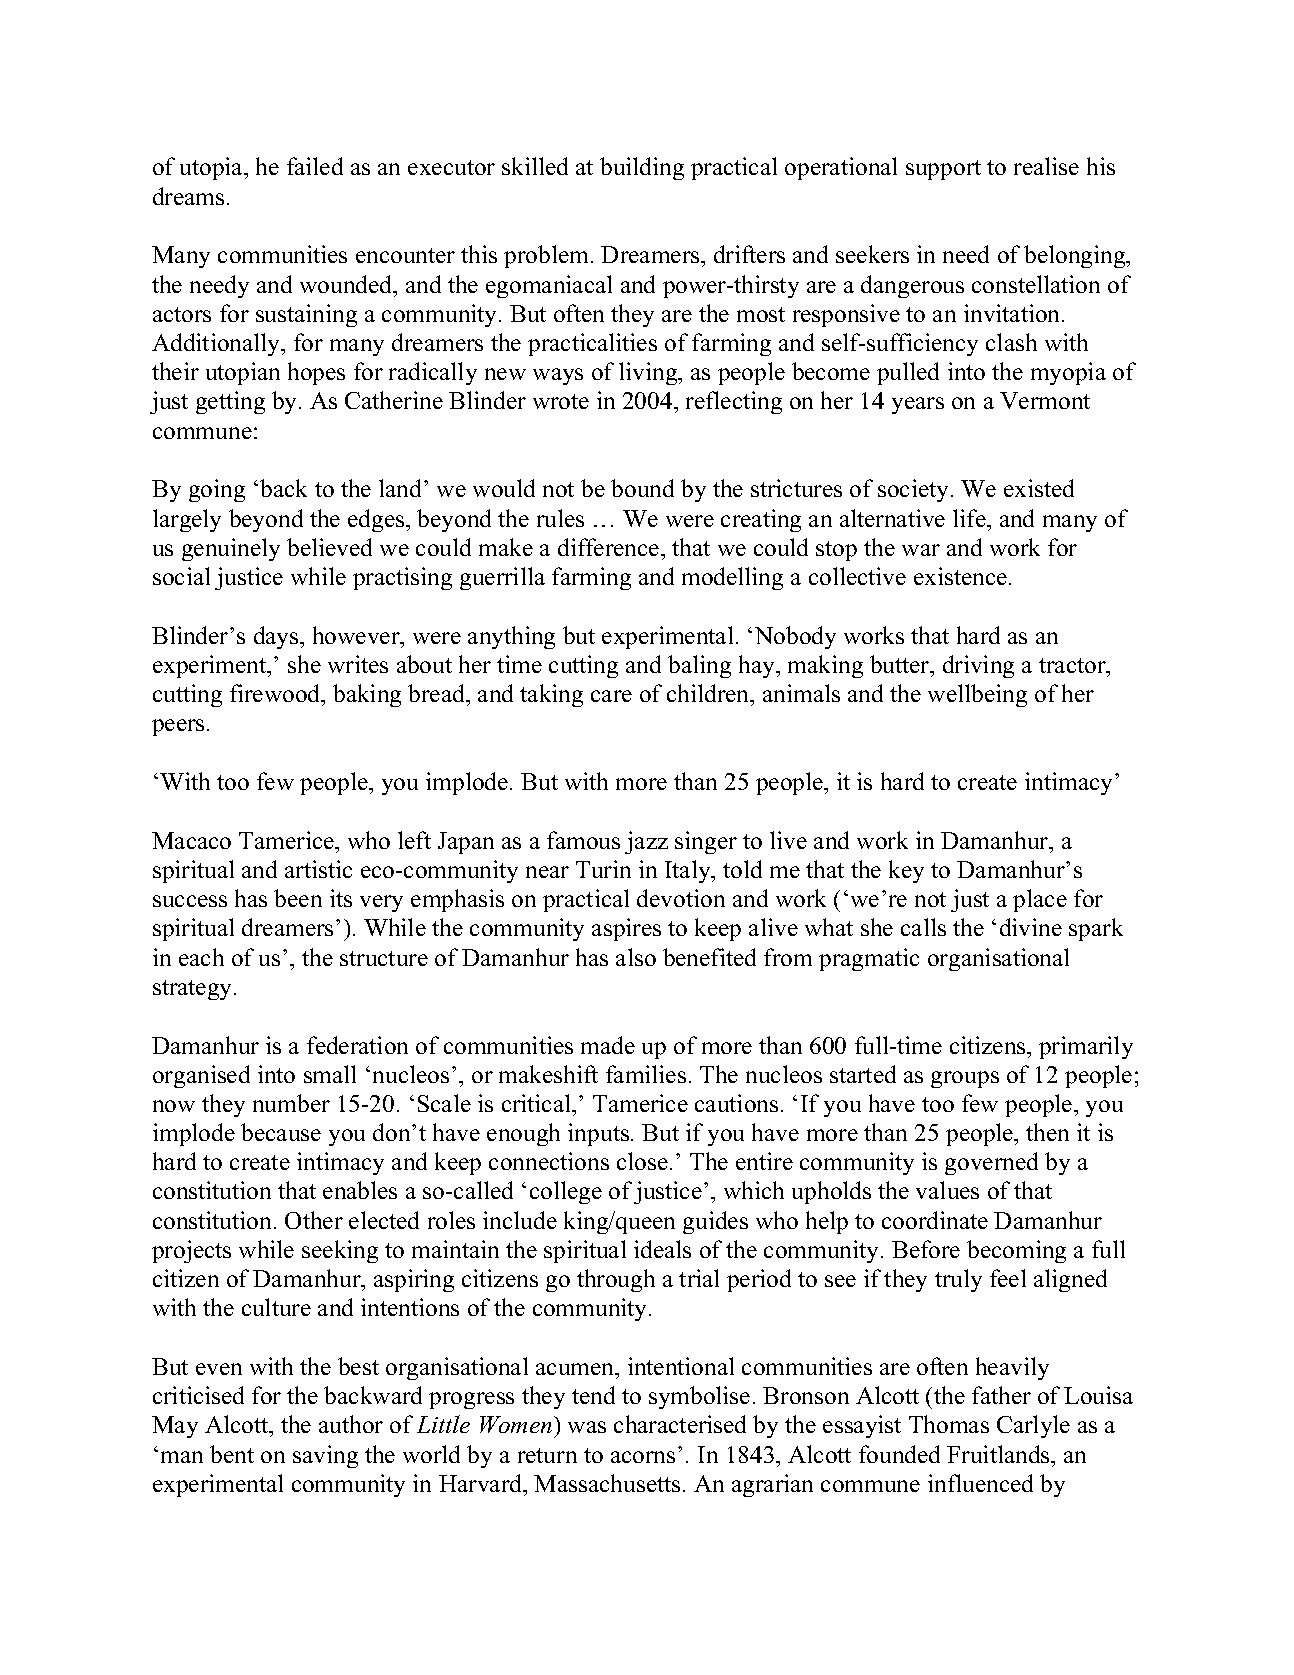  I want to click on building, so click(642, 168).
